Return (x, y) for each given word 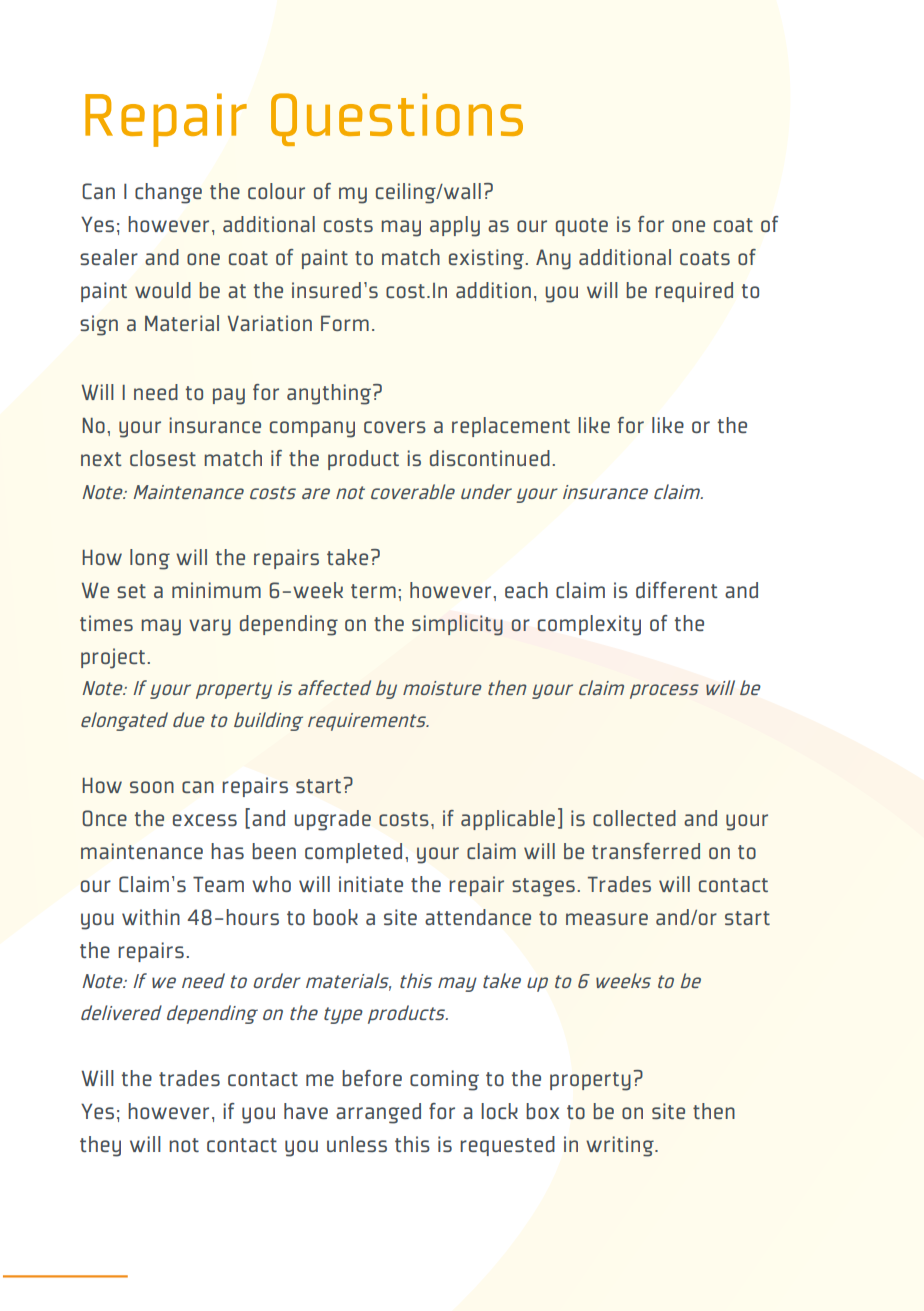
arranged (378, 1113)
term (373, 591)
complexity (589, 625)
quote (582, 227)
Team (218, 884)
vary (210, 627)
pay (229, 396)
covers (395, 427)
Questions (397, 119)
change (168, 193)
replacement (511, 427)
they (100, 1146)
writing (621, 1146)
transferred (646, 851)
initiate (371, 884)
